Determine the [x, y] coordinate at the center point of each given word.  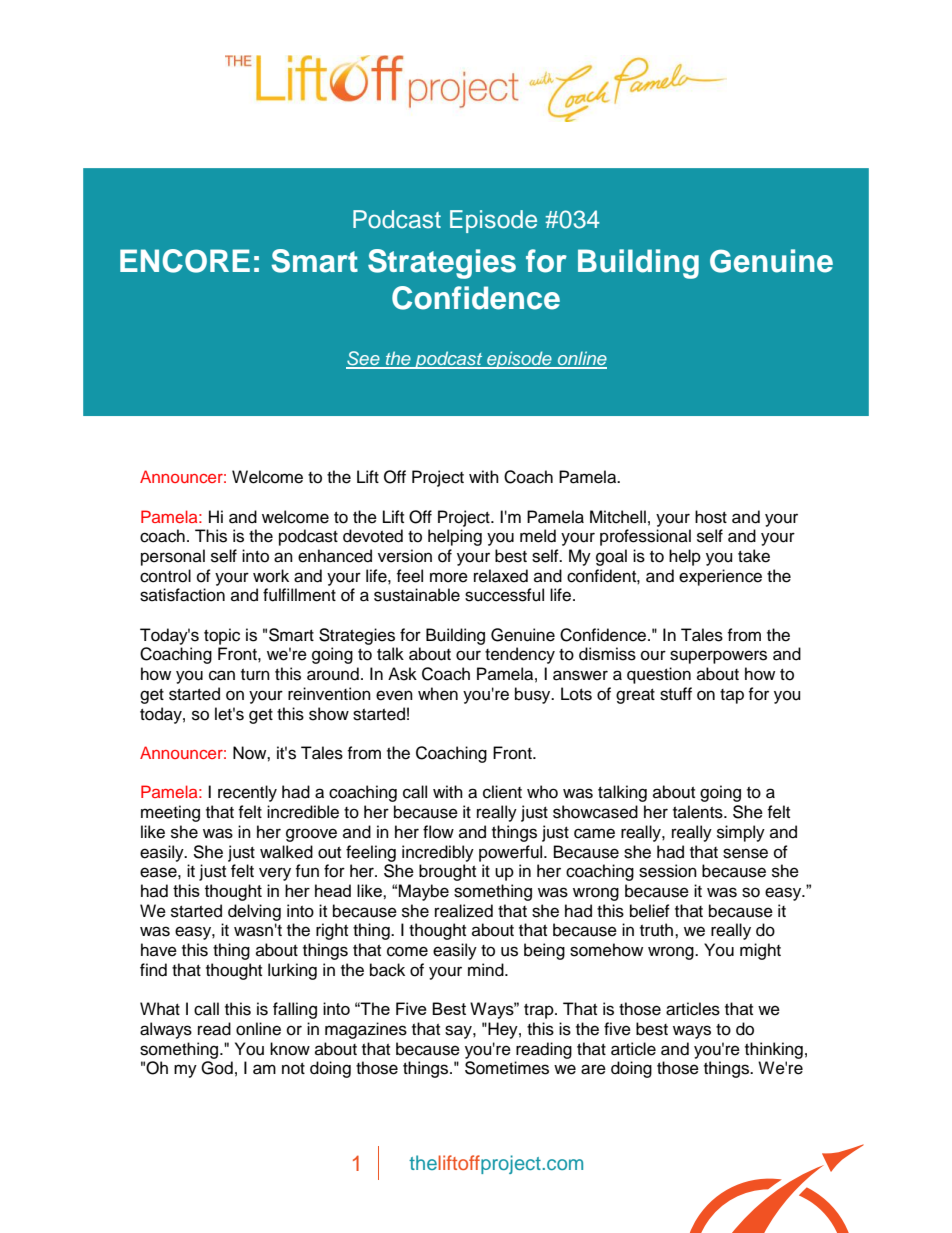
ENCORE [185, 261]
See [364, 359]
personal [173, 557]
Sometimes [507, 1068]
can [222, 675]
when [438, 694]
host [711, 517]
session [668, 871]
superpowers [718, 657]
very [275, 874]
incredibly [438, 853]
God [217, 1068]
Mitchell [618, 517]
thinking [774, 1050]
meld [538, 536]
